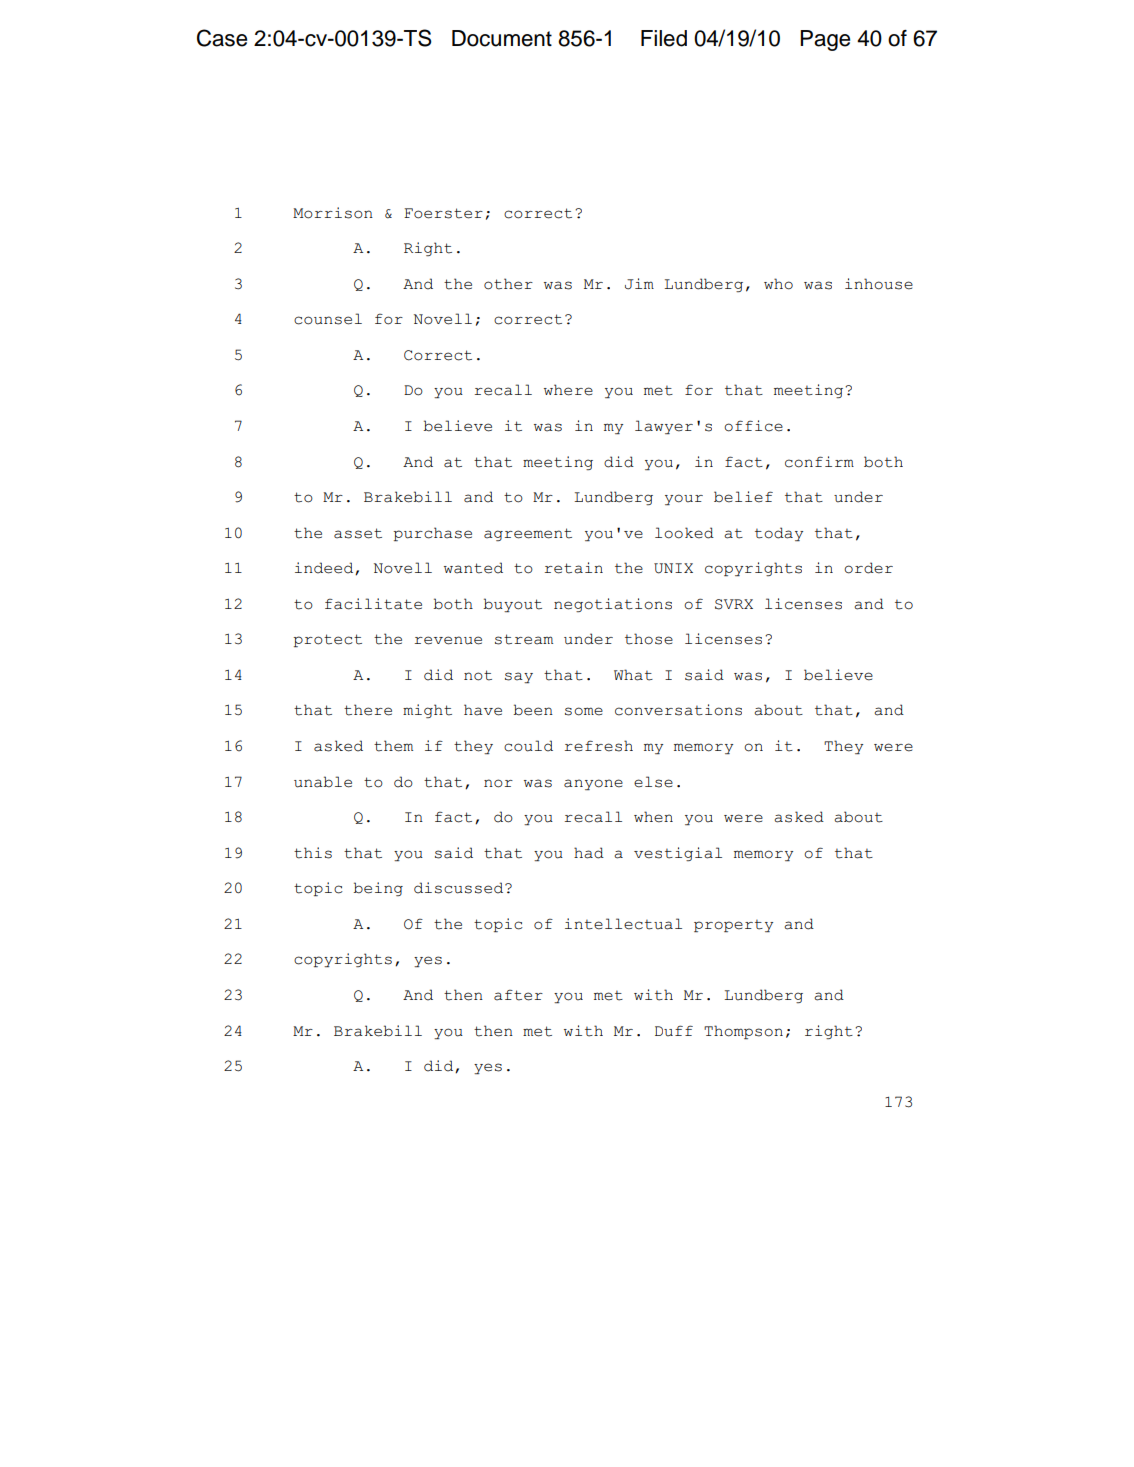 This screenshot has height=1467, width=1134. Describe the element at coordinates (222, 38) in the screenshot. I see `Case` at that location.
